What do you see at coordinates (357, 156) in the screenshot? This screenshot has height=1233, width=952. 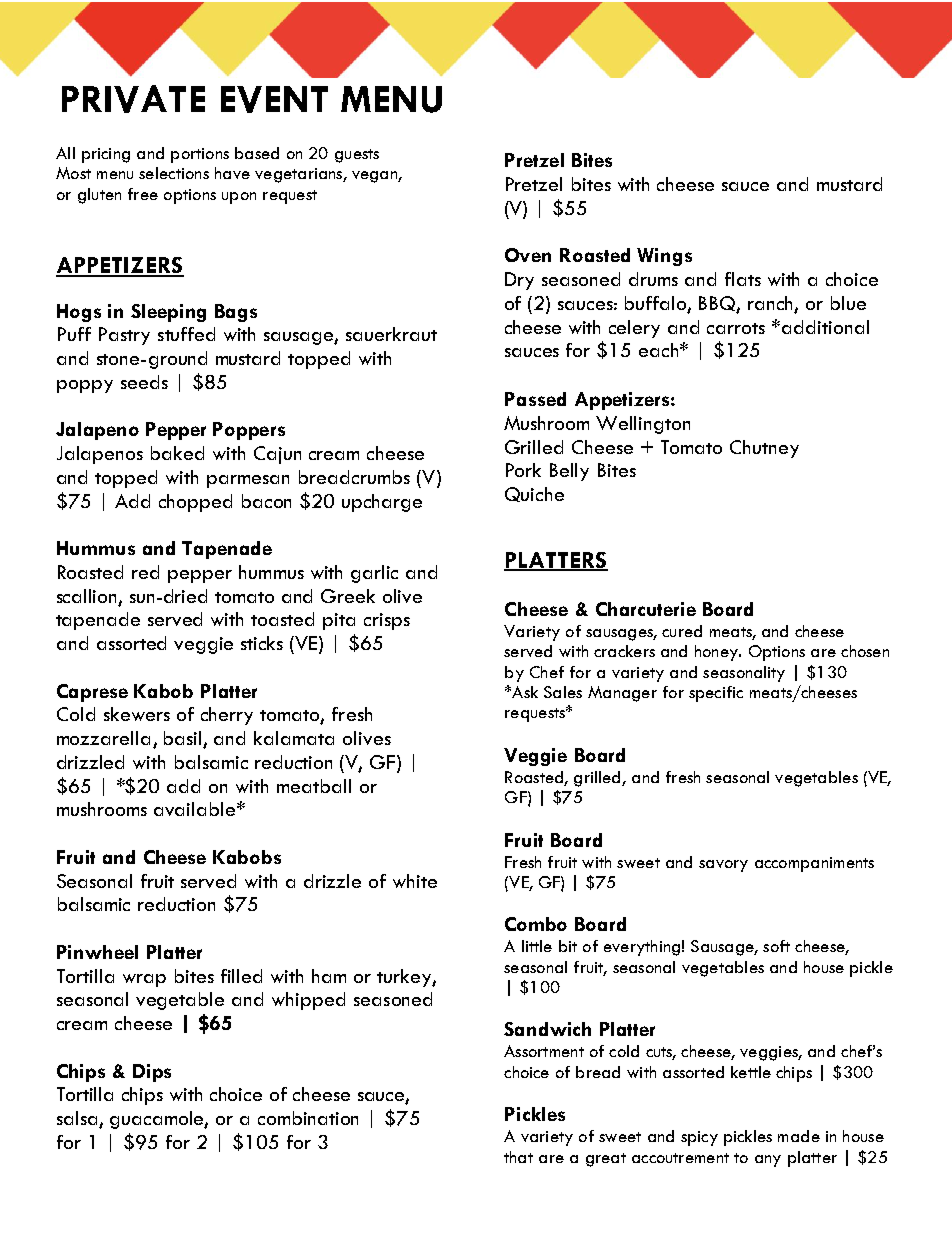 I see `guests` at bounding box center [357, 156].
